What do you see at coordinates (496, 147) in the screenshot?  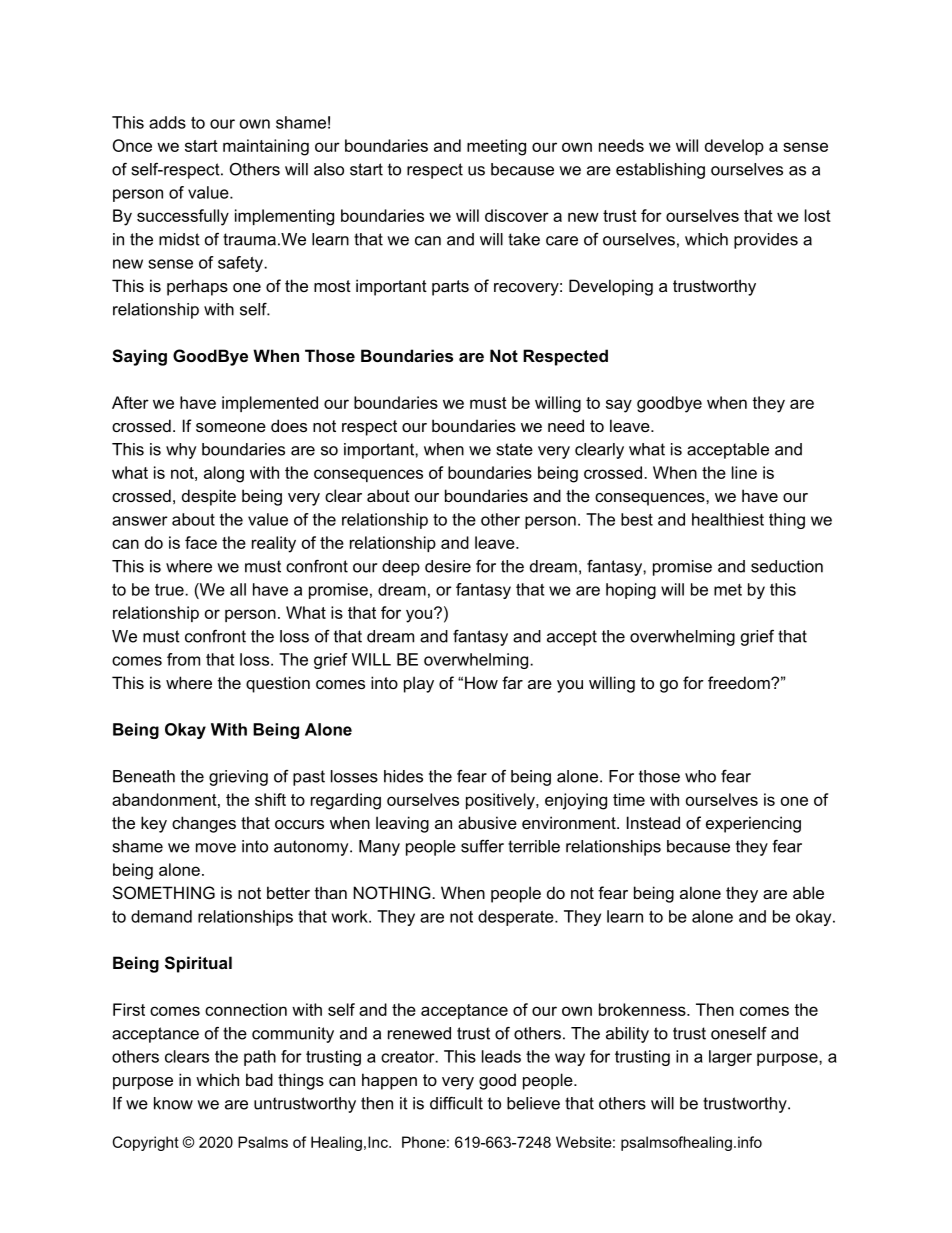 I see `meeting` at bounding box center [496, 147].
